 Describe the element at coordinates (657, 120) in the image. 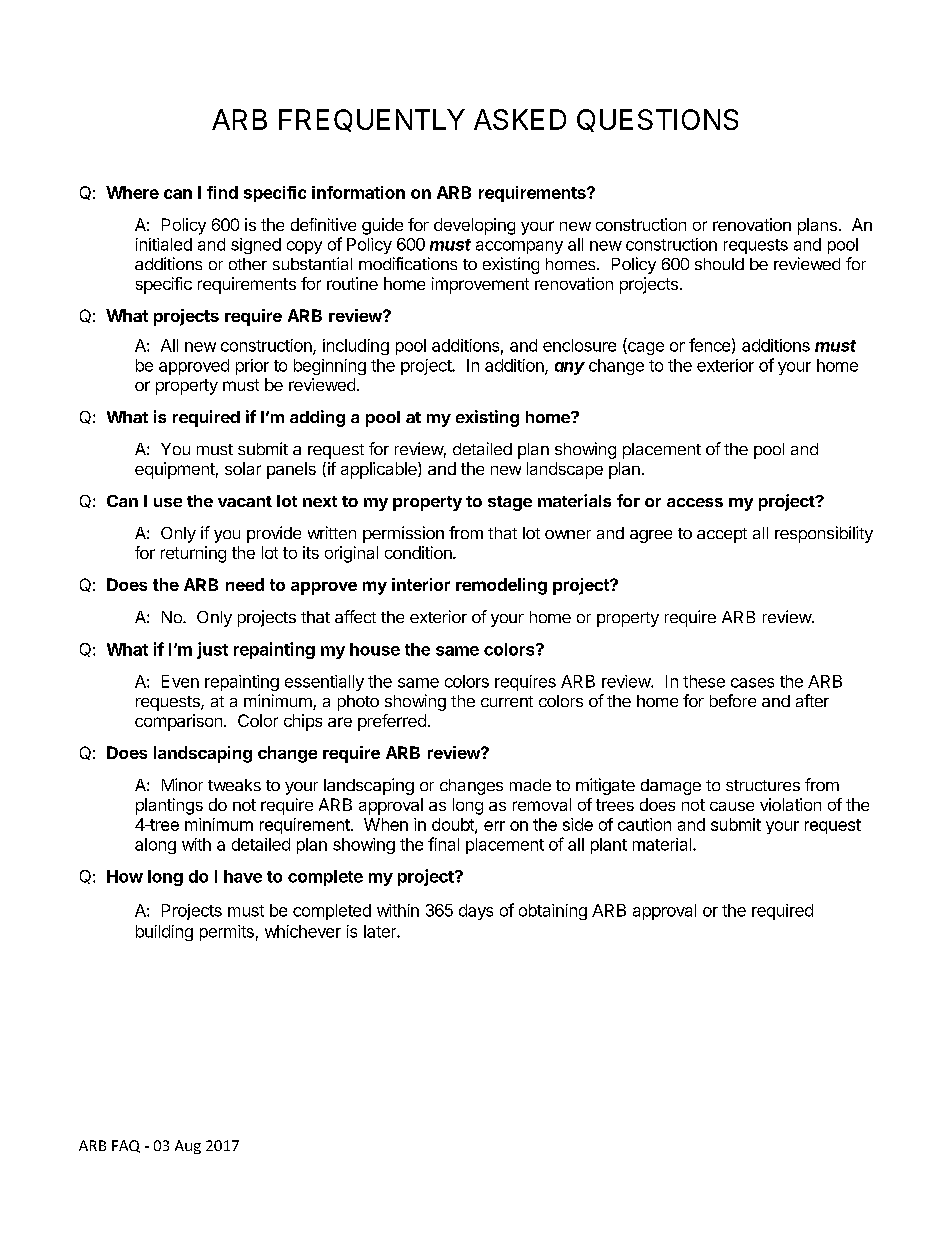

I see `QUESTIONS` at that location.
